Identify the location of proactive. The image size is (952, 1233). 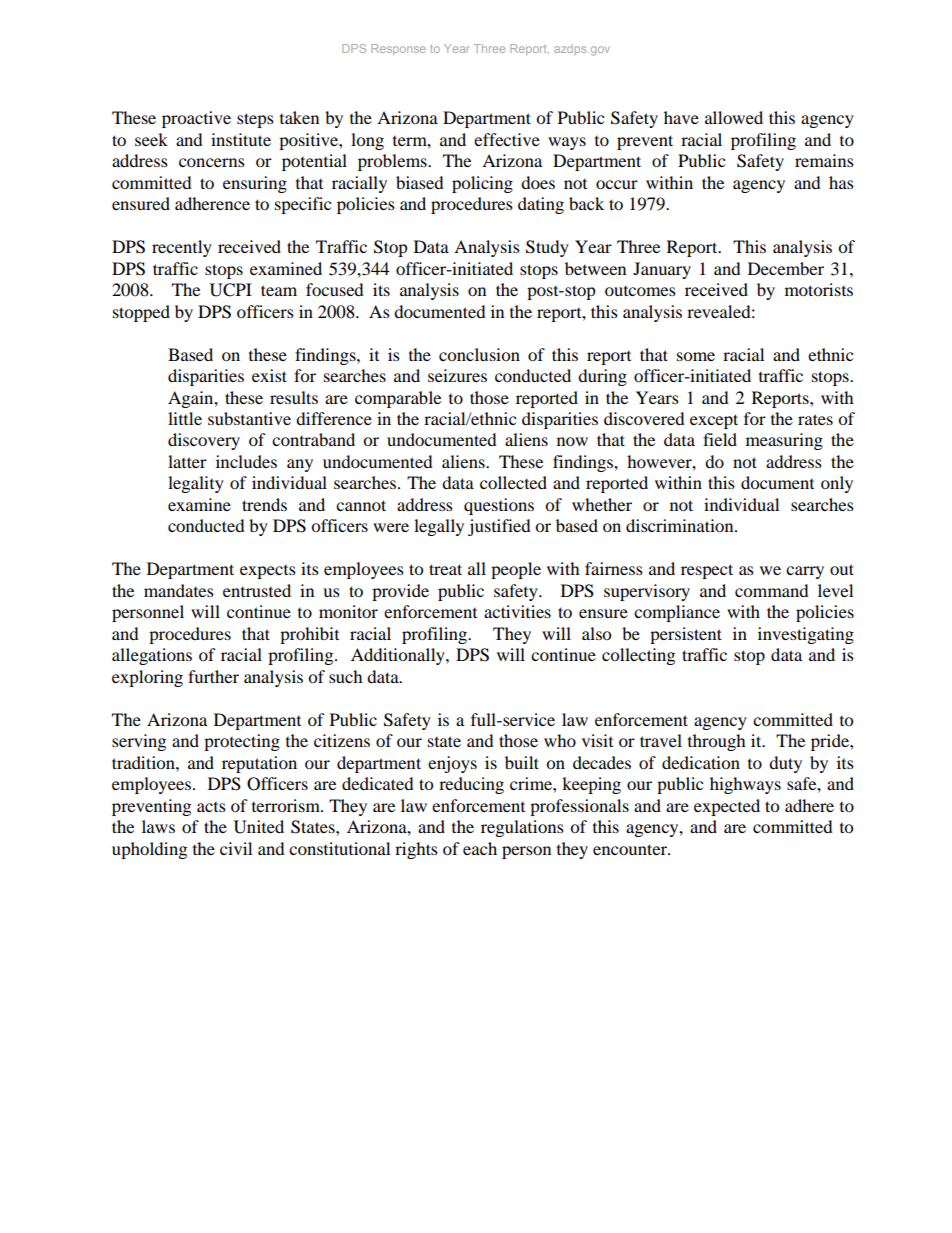
(196, 119).
